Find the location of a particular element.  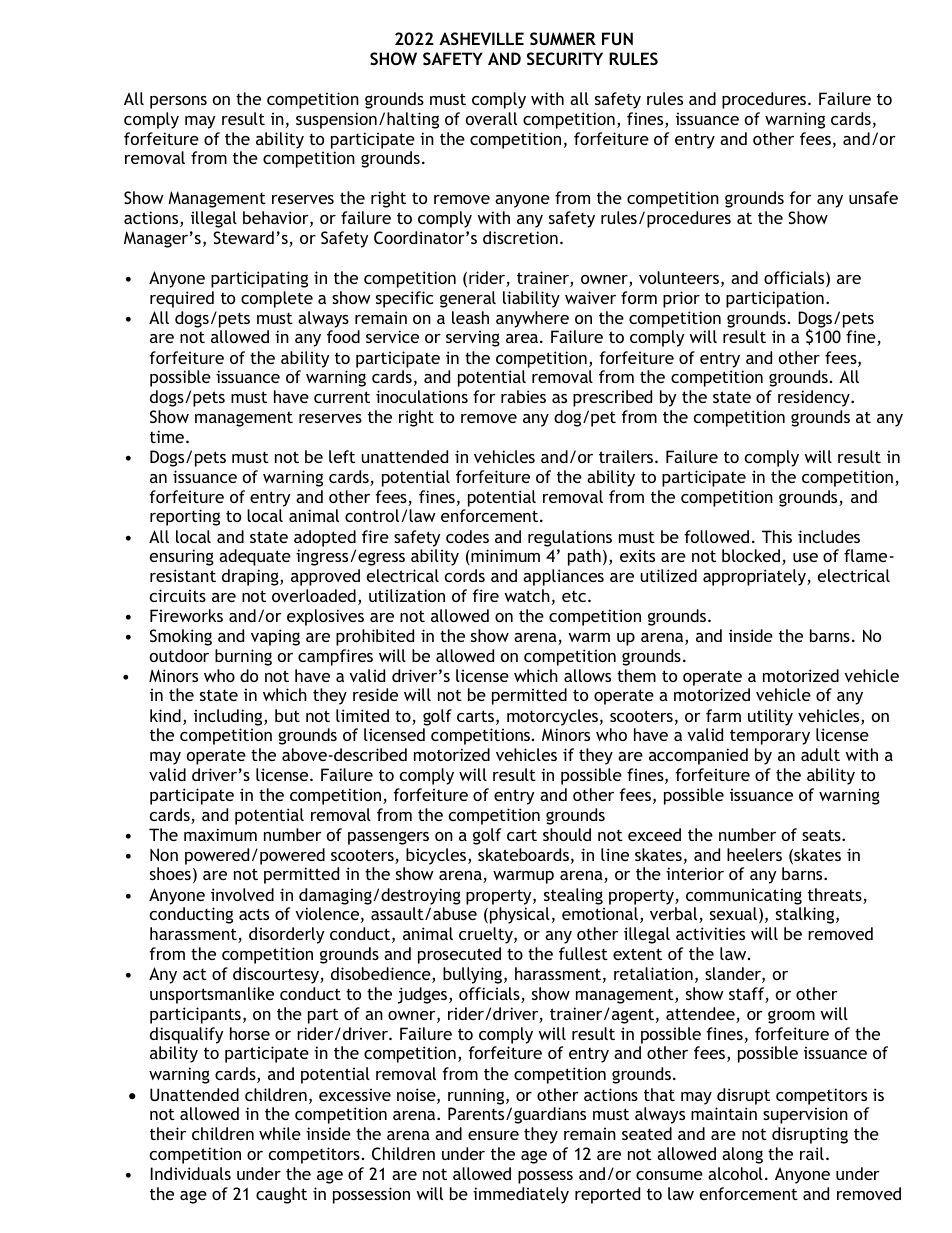

unsafe is located at coordinates (873, 197).
